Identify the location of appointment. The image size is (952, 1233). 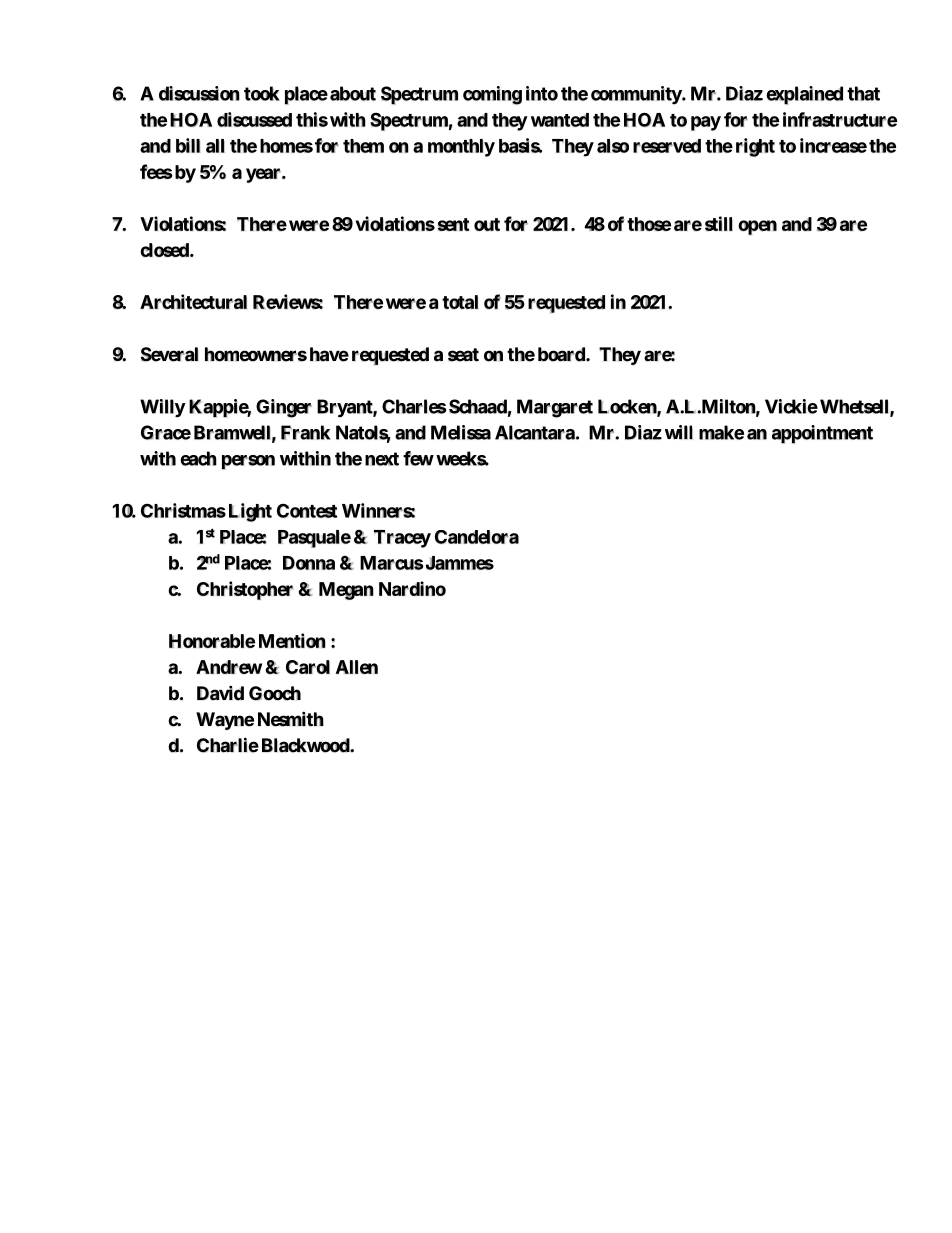
(822, 434).
